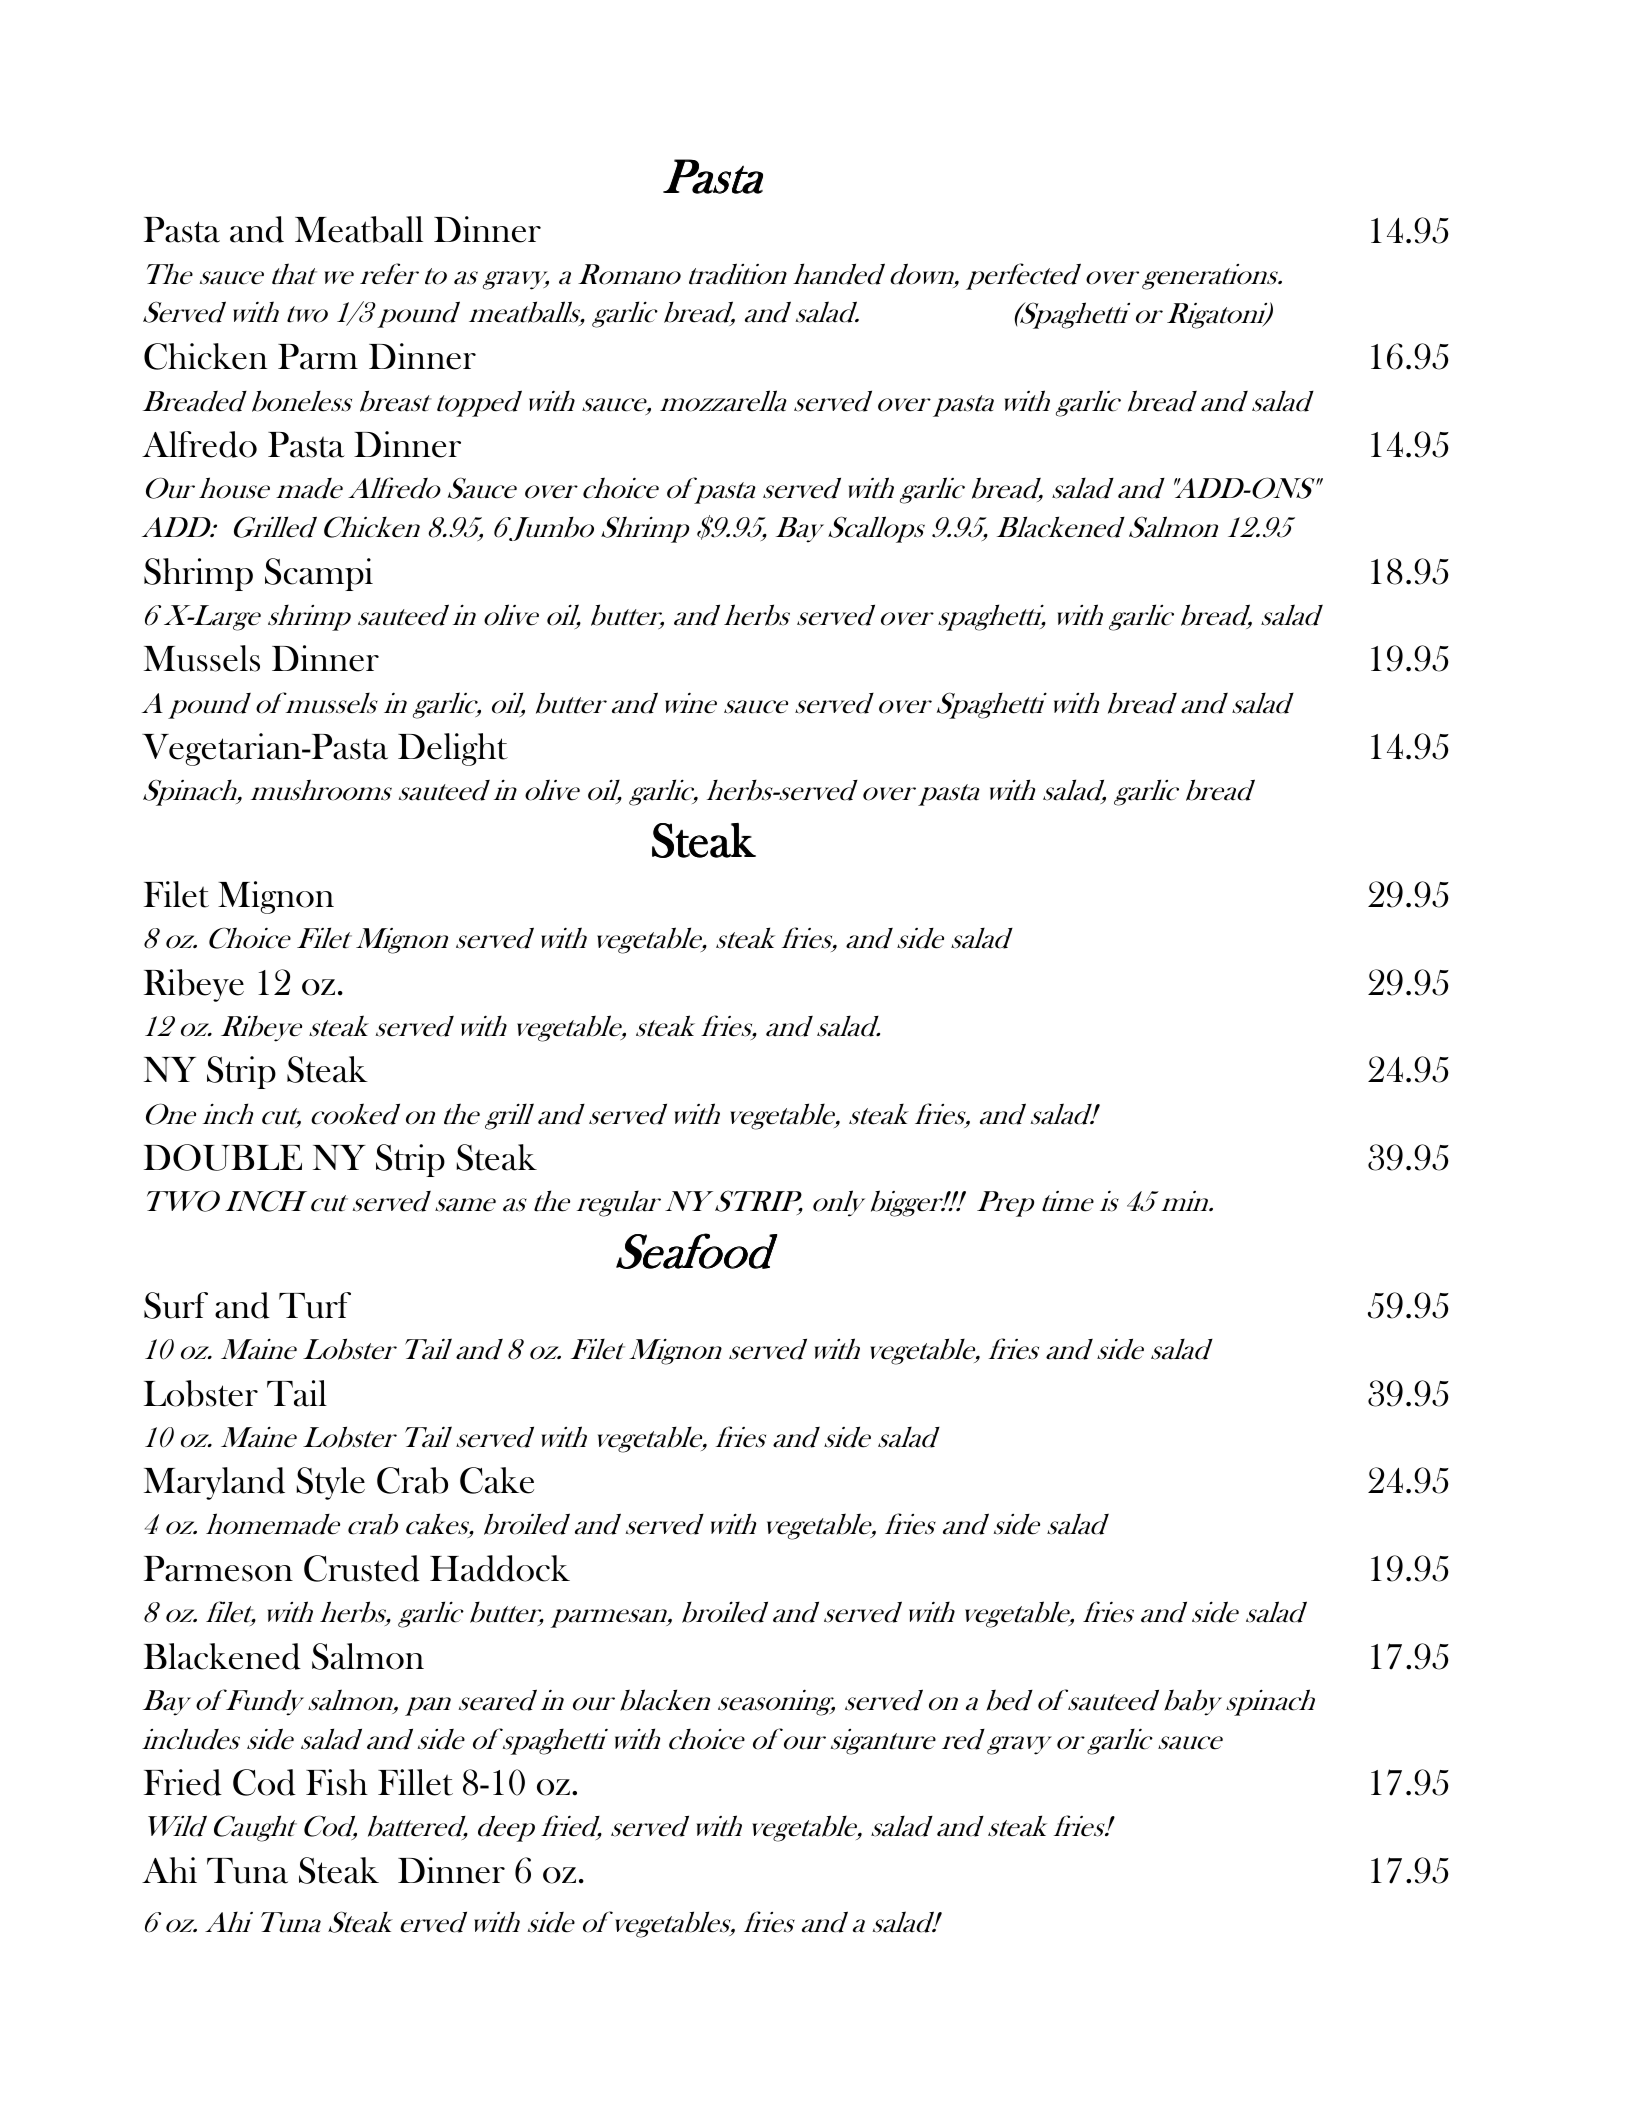  Describe the element at coordinates (315, 1305) in the screenshot. I see `Turf` at that location.
